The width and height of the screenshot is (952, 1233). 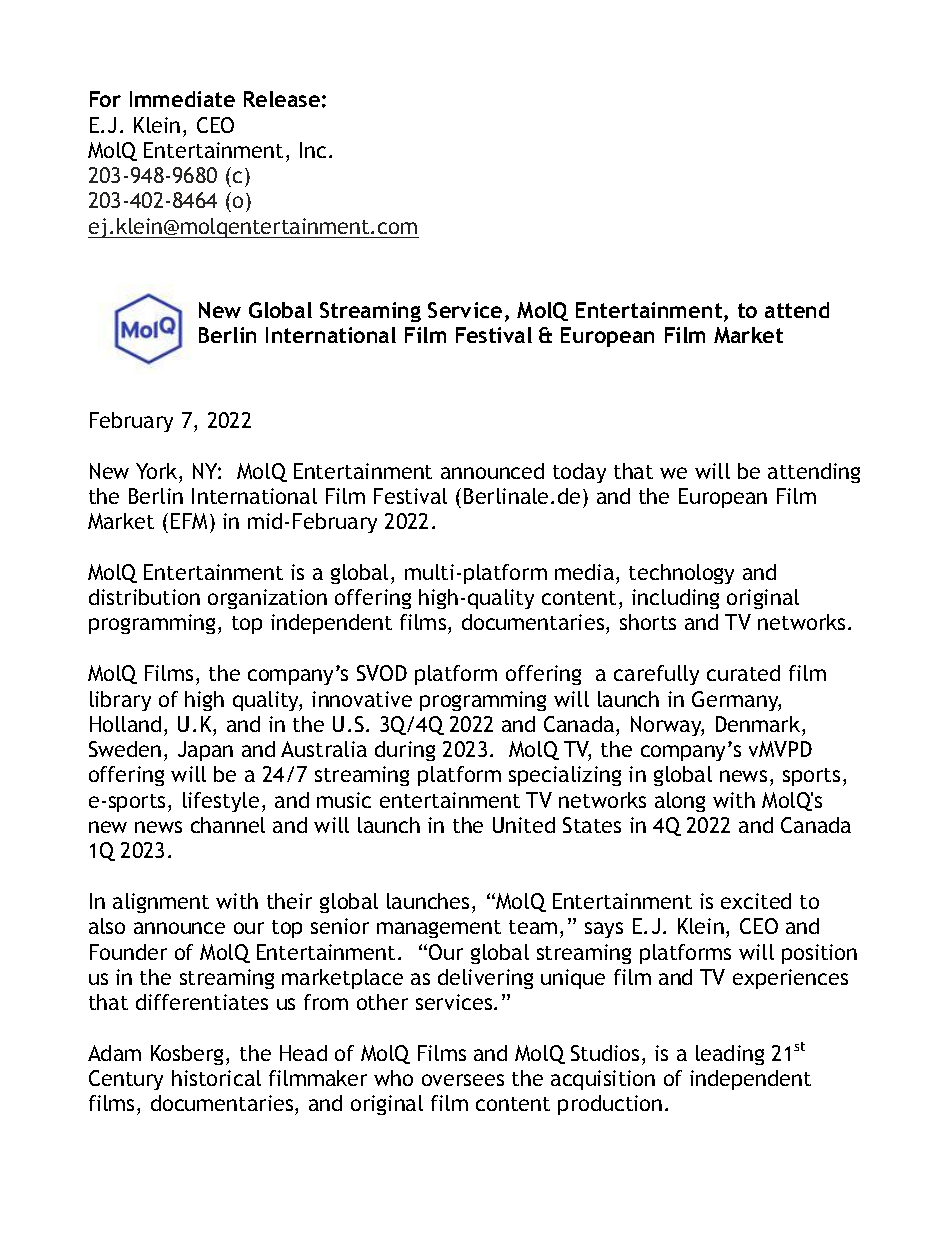 I want to click on York, so click(x=158, y=471).
